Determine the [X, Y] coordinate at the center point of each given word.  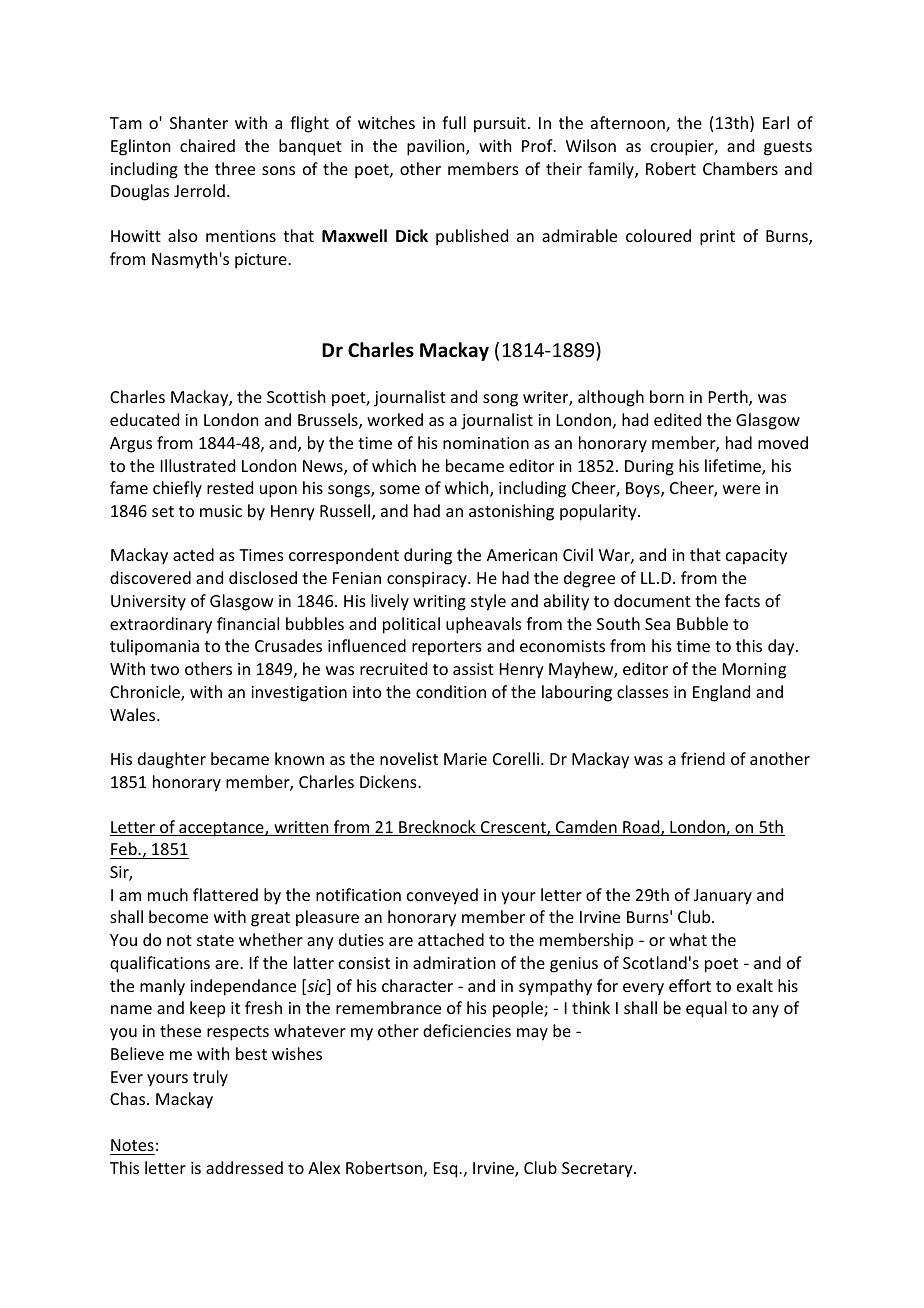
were [741, 489]
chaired [207, 145]
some [400, 489]
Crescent [513, 828]
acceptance [221, 829]
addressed [244, 1167]
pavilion [437, 147]
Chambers [740, 168]
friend [703, 758]
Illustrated [198, 465]
